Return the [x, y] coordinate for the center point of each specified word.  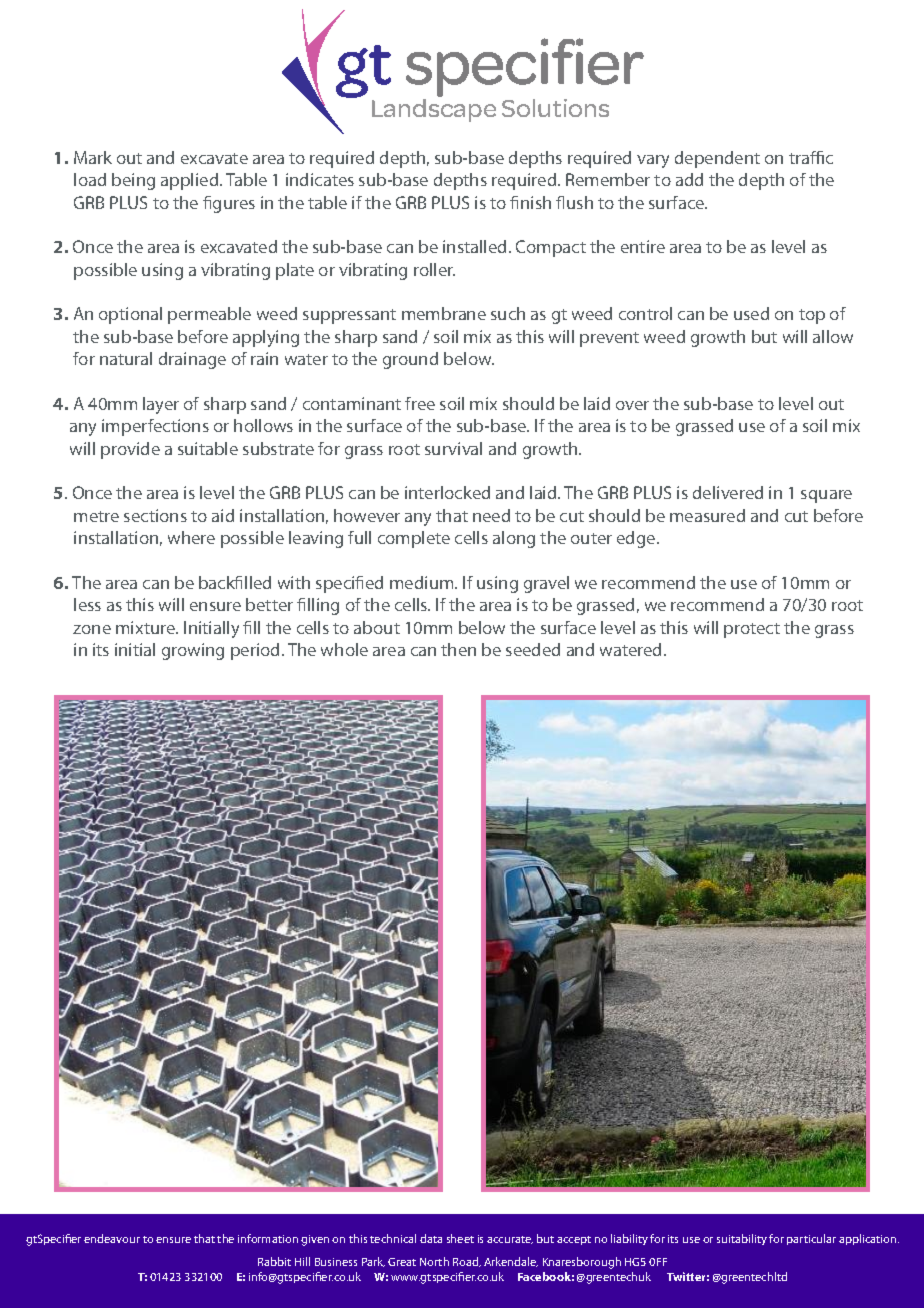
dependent [717, 159]
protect [752, 630]
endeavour [112, 1238]
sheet [460, 1238]
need [491, 515]
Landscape [434, 110]
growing [193, 651]
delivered [728, 492]
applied [191, 181]
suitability [742, 1239]
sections [155, 515]
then [458, 649]
